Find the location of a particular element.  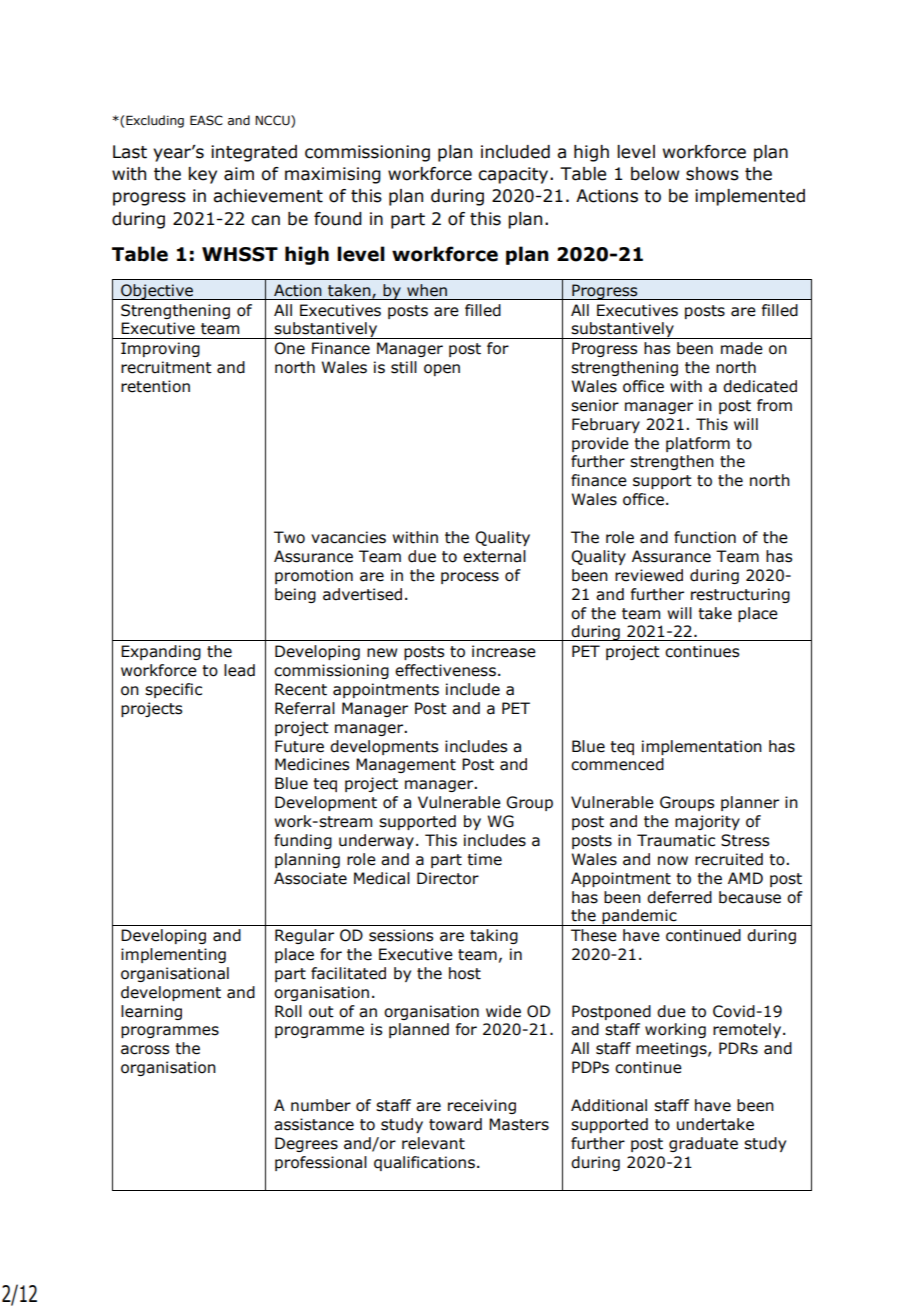

key is located at coordinates (203, 175).
